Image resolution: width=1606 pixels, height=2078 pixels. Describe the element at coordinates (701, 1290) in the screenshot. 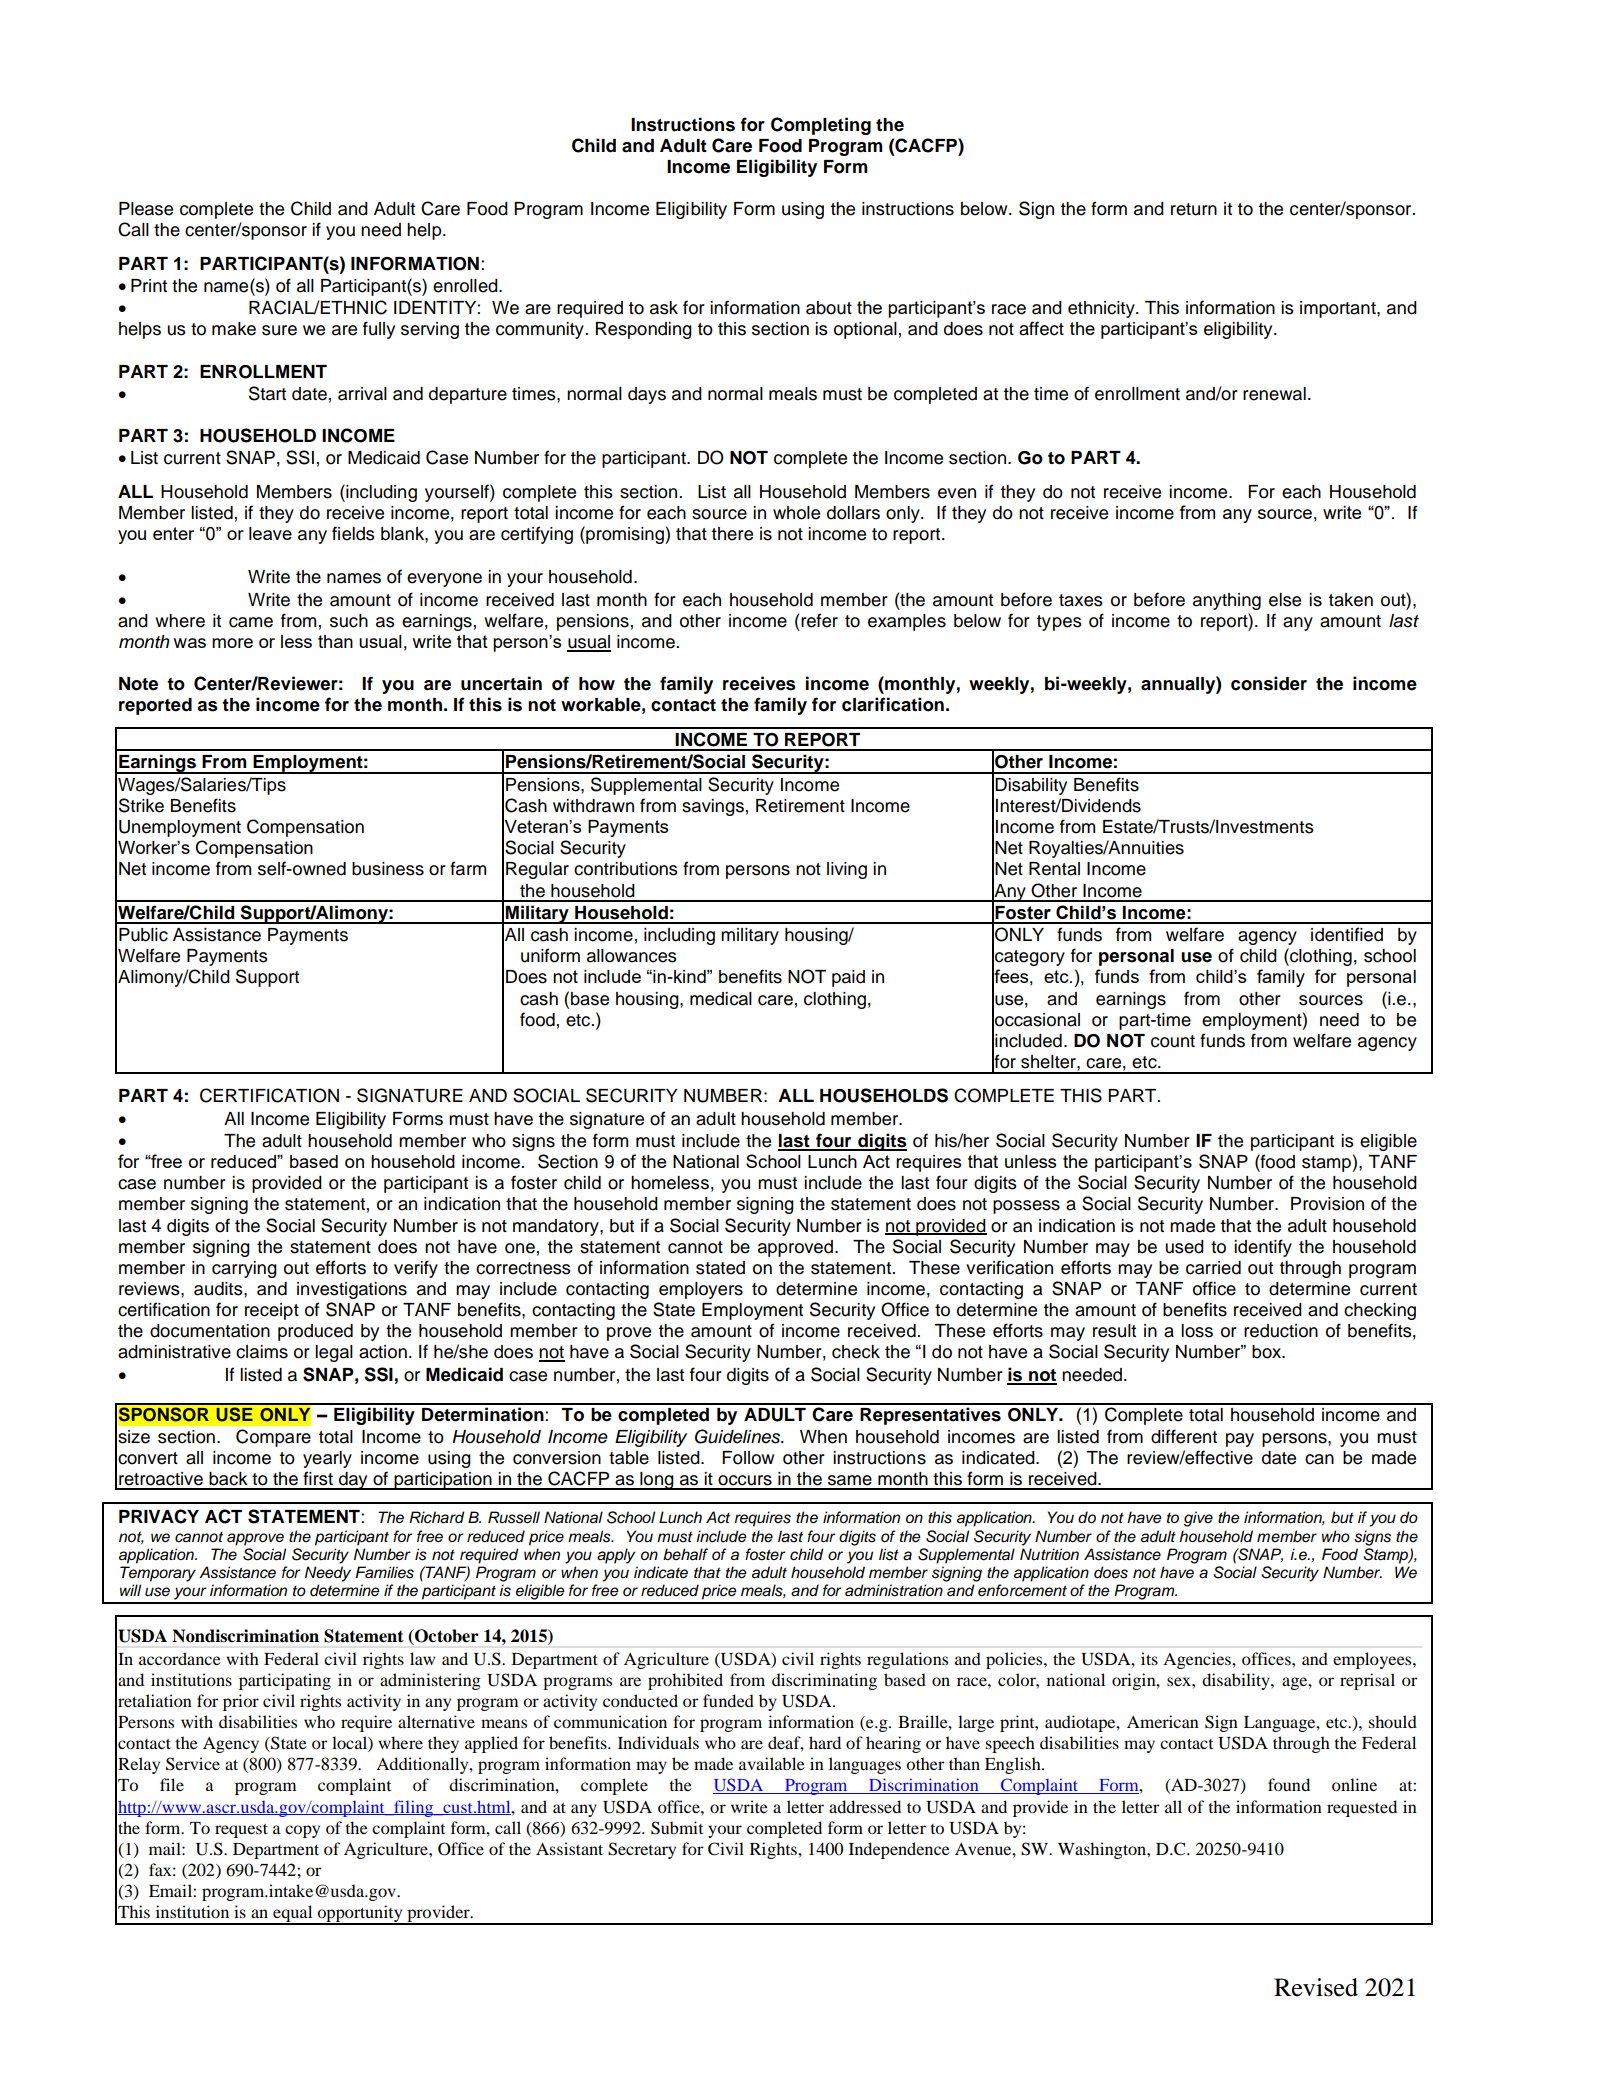

I see `employers` at that location.
